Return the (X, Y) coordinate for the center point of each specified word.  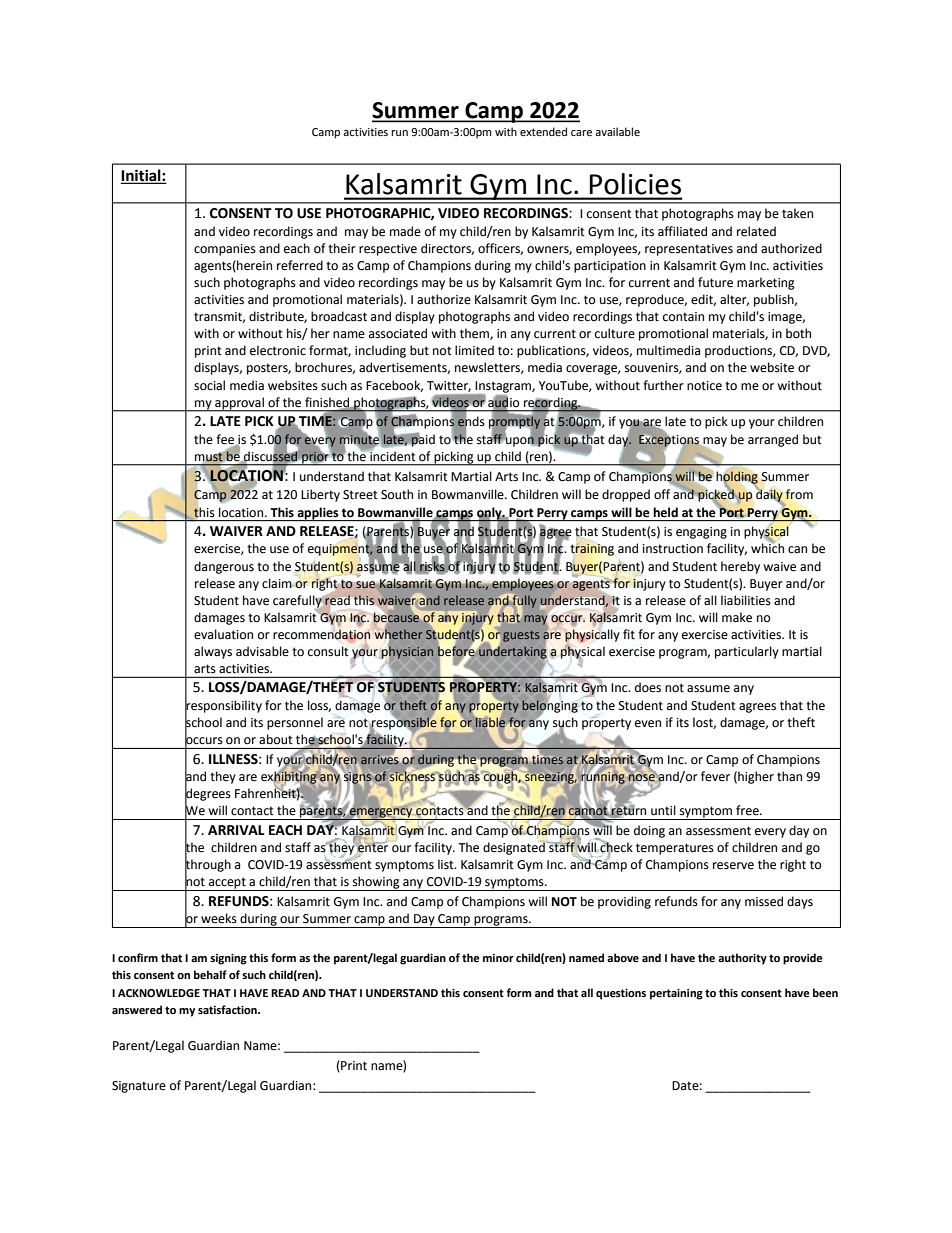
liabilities (746, 600)
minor (498, 958)
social (209, 385)
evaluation (223, 634)
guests (521, 636)
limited (474, 350)
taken (797, 213)
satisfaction (228, 1009)
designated (515, 847)
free (748, 810)
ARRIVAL (236, 830)
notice (704, 386)
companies (225, 250)
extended (543, 131)
